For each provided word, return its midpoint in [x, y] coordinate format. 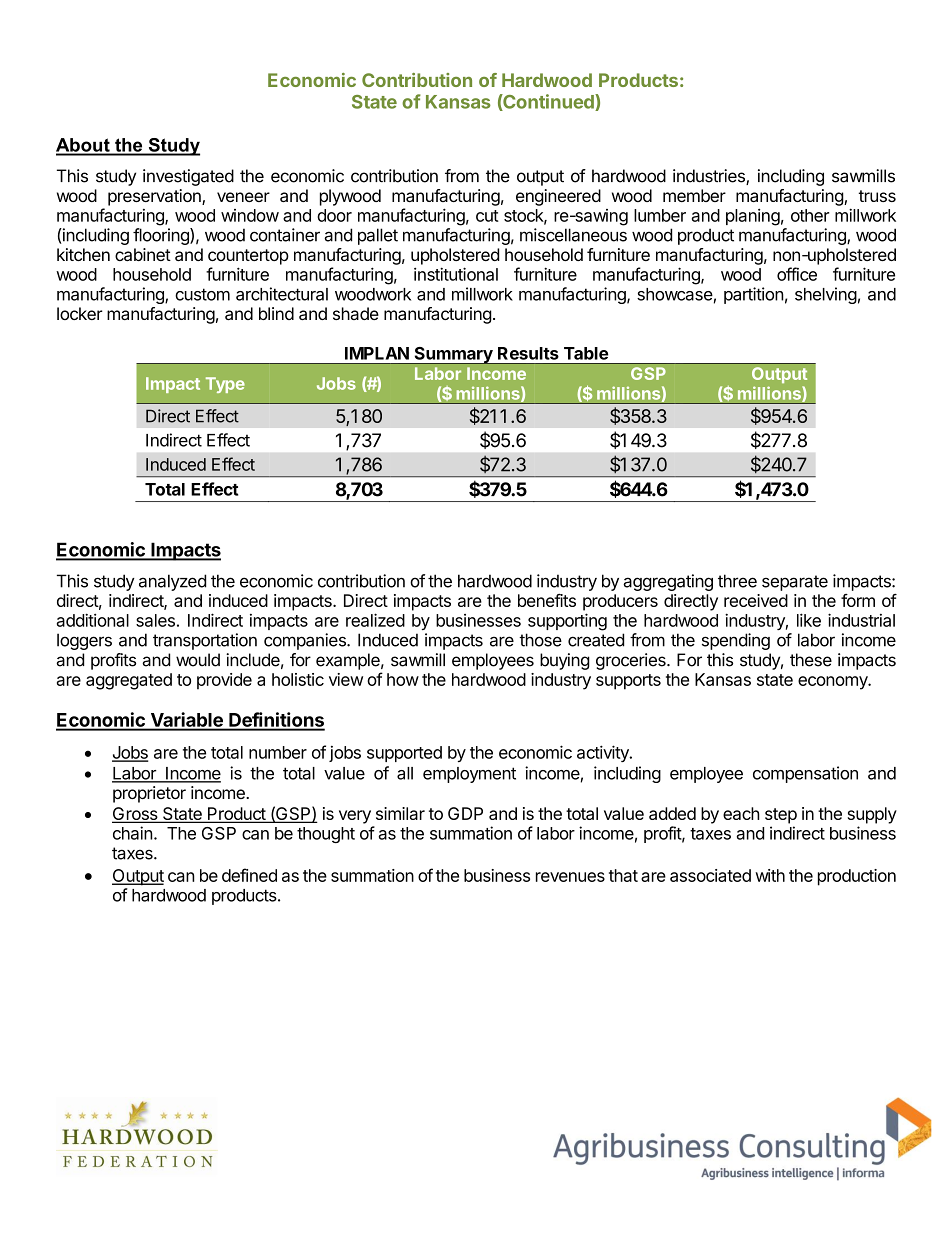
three [737, 581]
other [810, 215]
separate [795, 583]
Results [528, 353]
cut [487, 216]
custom [202, 294]
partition [754, 295]
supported [404, 754]
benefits [547, 600]
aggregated [129, 681]
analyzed [172, 582]
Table [586, 353]
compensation [805, 774]
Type [225, 385]
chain [133, 833]
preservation [155, 197]
